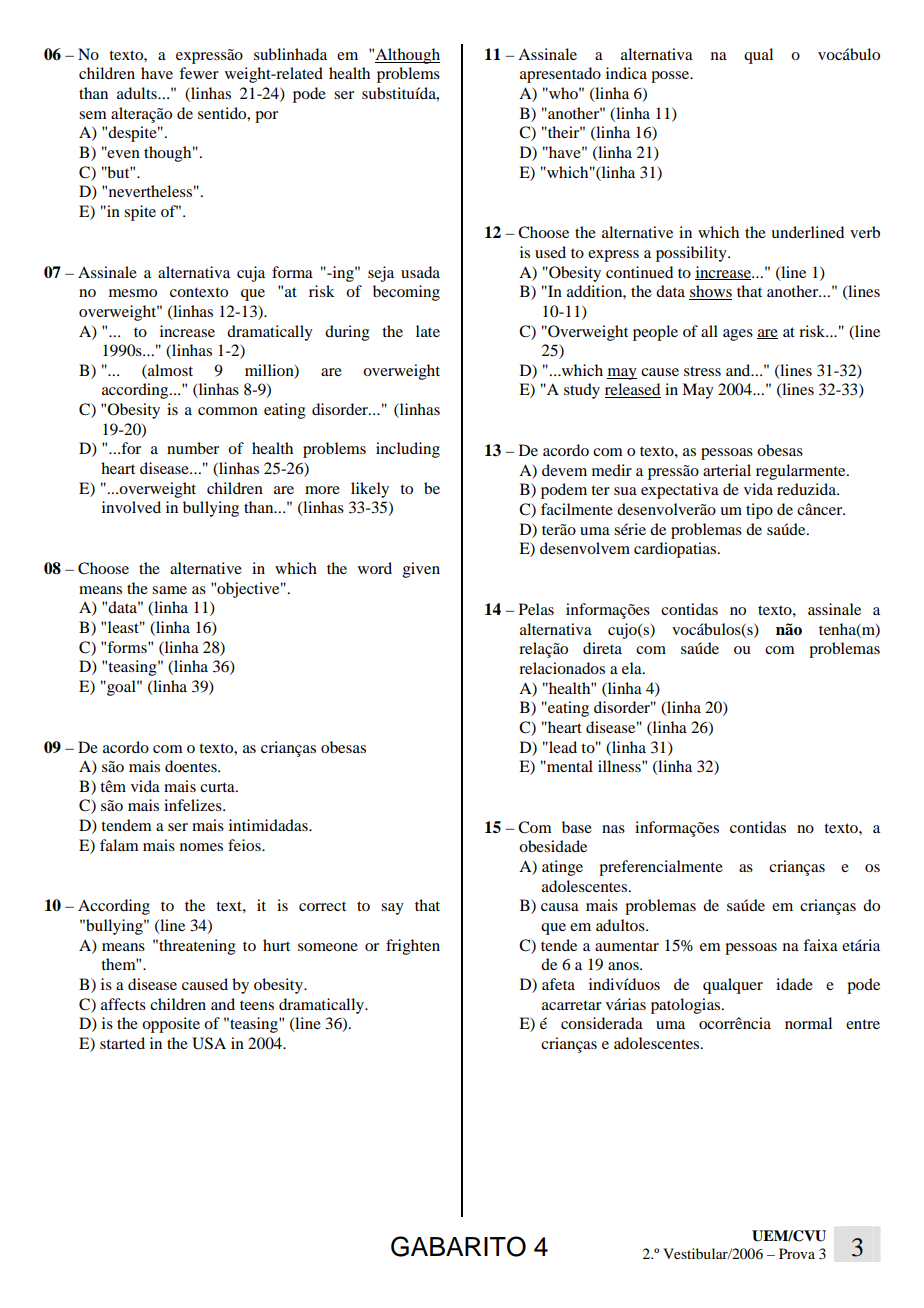 The width and height of the screenshot is (924, 1308). Describe the element at coordinates (562, 747) in the screenshot. I see `lead` at that location.
